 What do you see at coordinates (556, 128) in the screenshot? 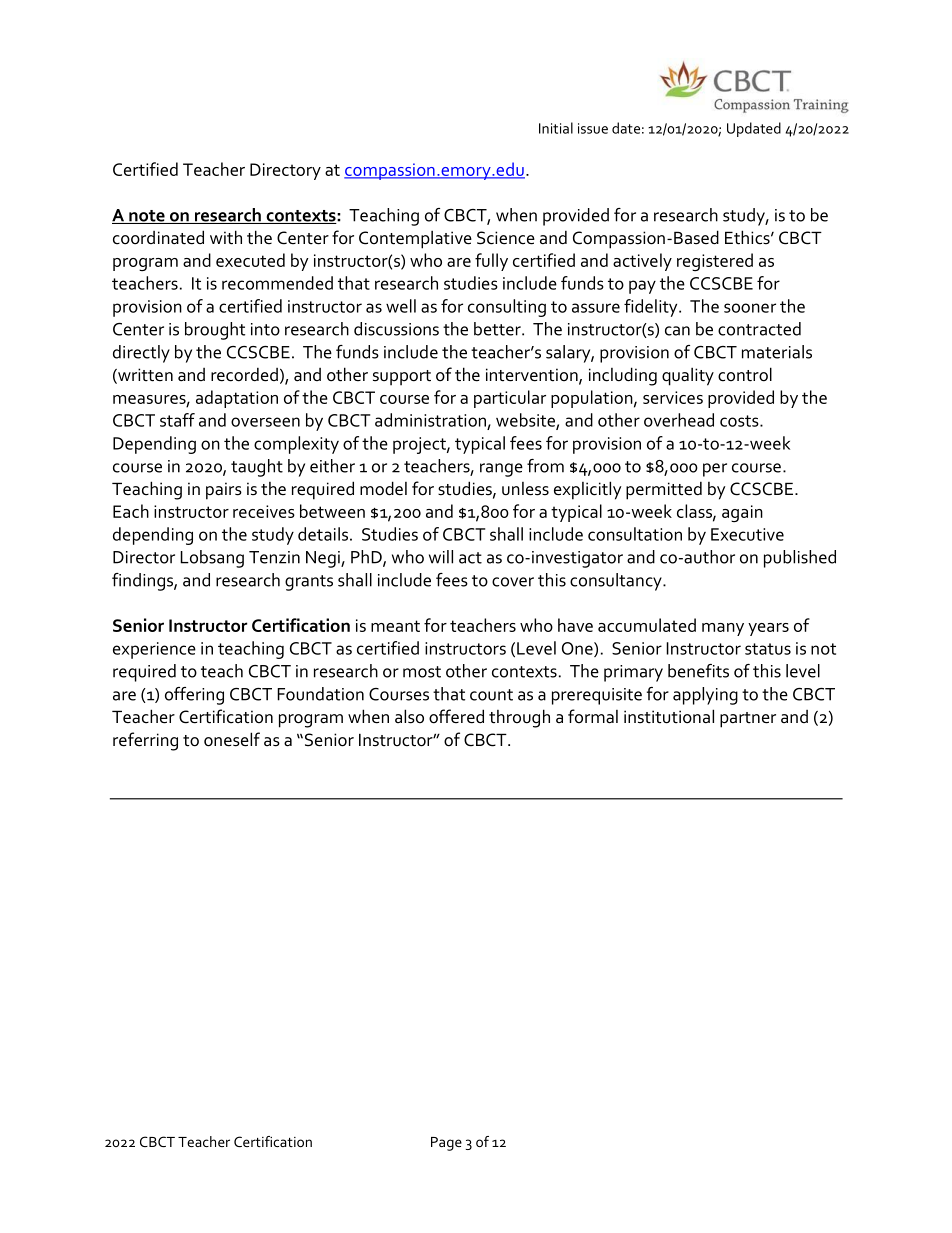
I see `Initial` at bounding box center [556, 128].
